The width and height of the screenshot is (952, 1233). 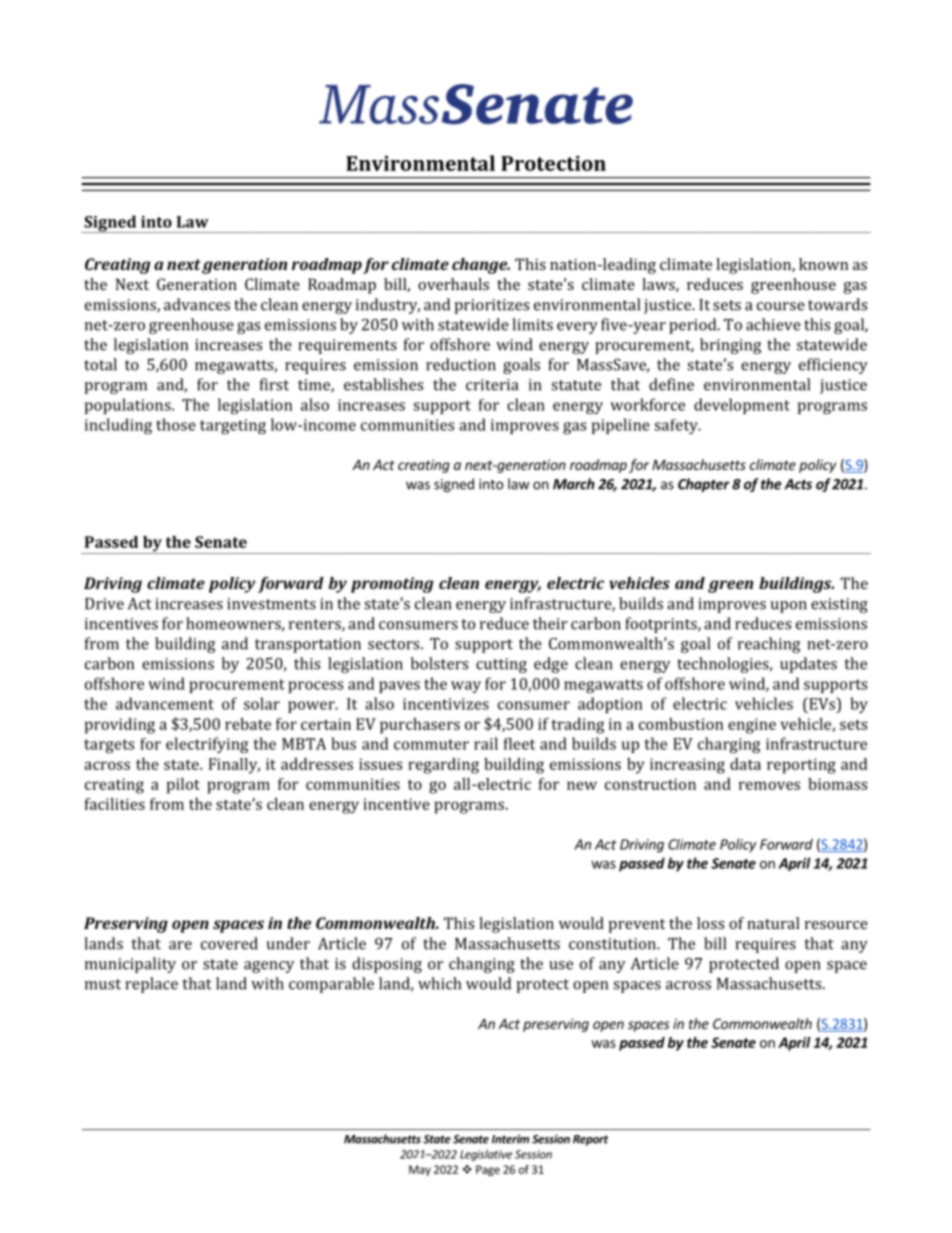 What do you see at coordinates (453, 284) in the screenshot?
I see `overhauls` at bounding box center [453, 284].
